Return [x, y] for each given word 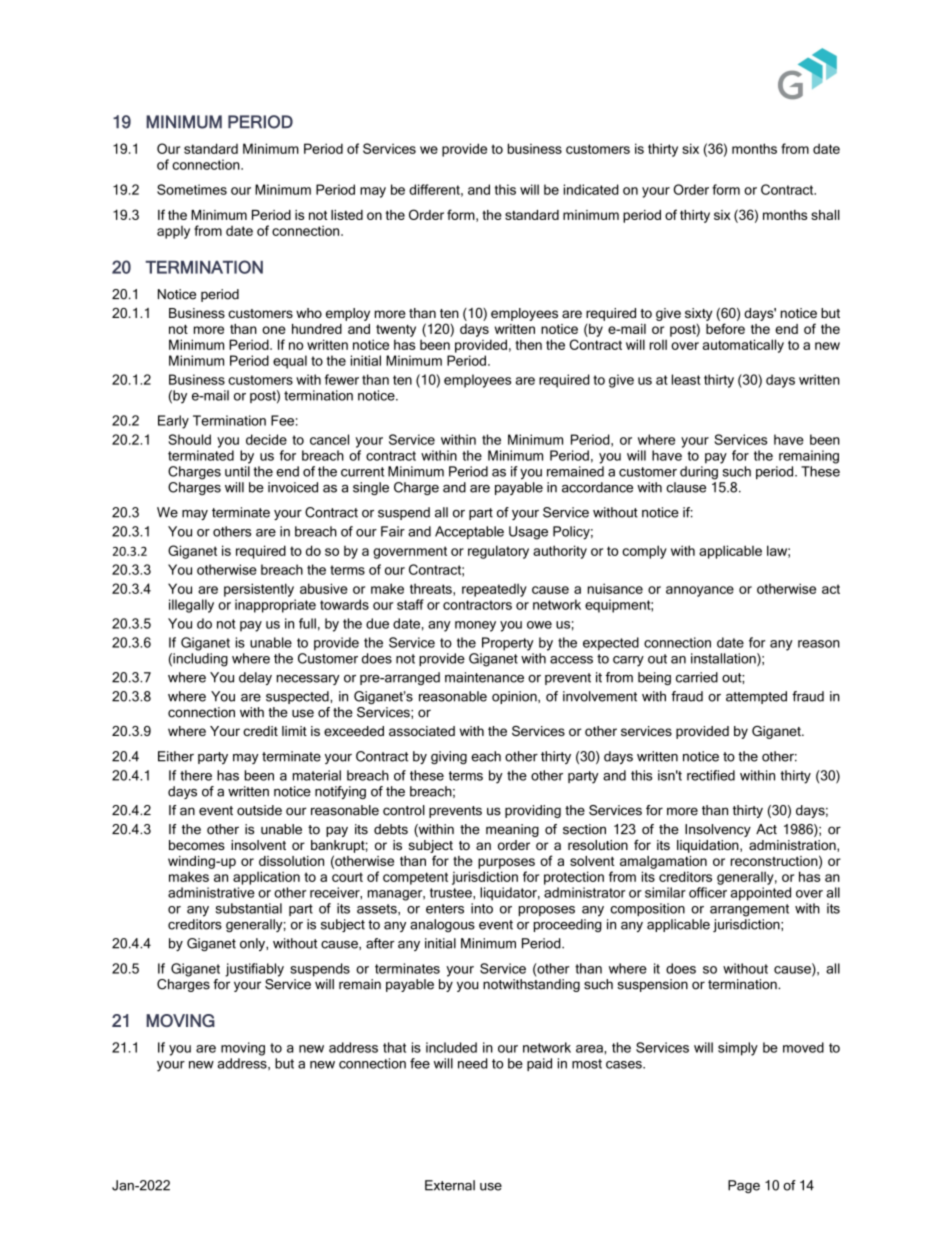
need [473, 1063]
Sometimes [192, 189]
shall [825, 215]
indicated [591, 189]
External [450, 1185]
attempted [756, 697]
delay [255, 678]
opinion [515, 697]
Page [744, 1186]
